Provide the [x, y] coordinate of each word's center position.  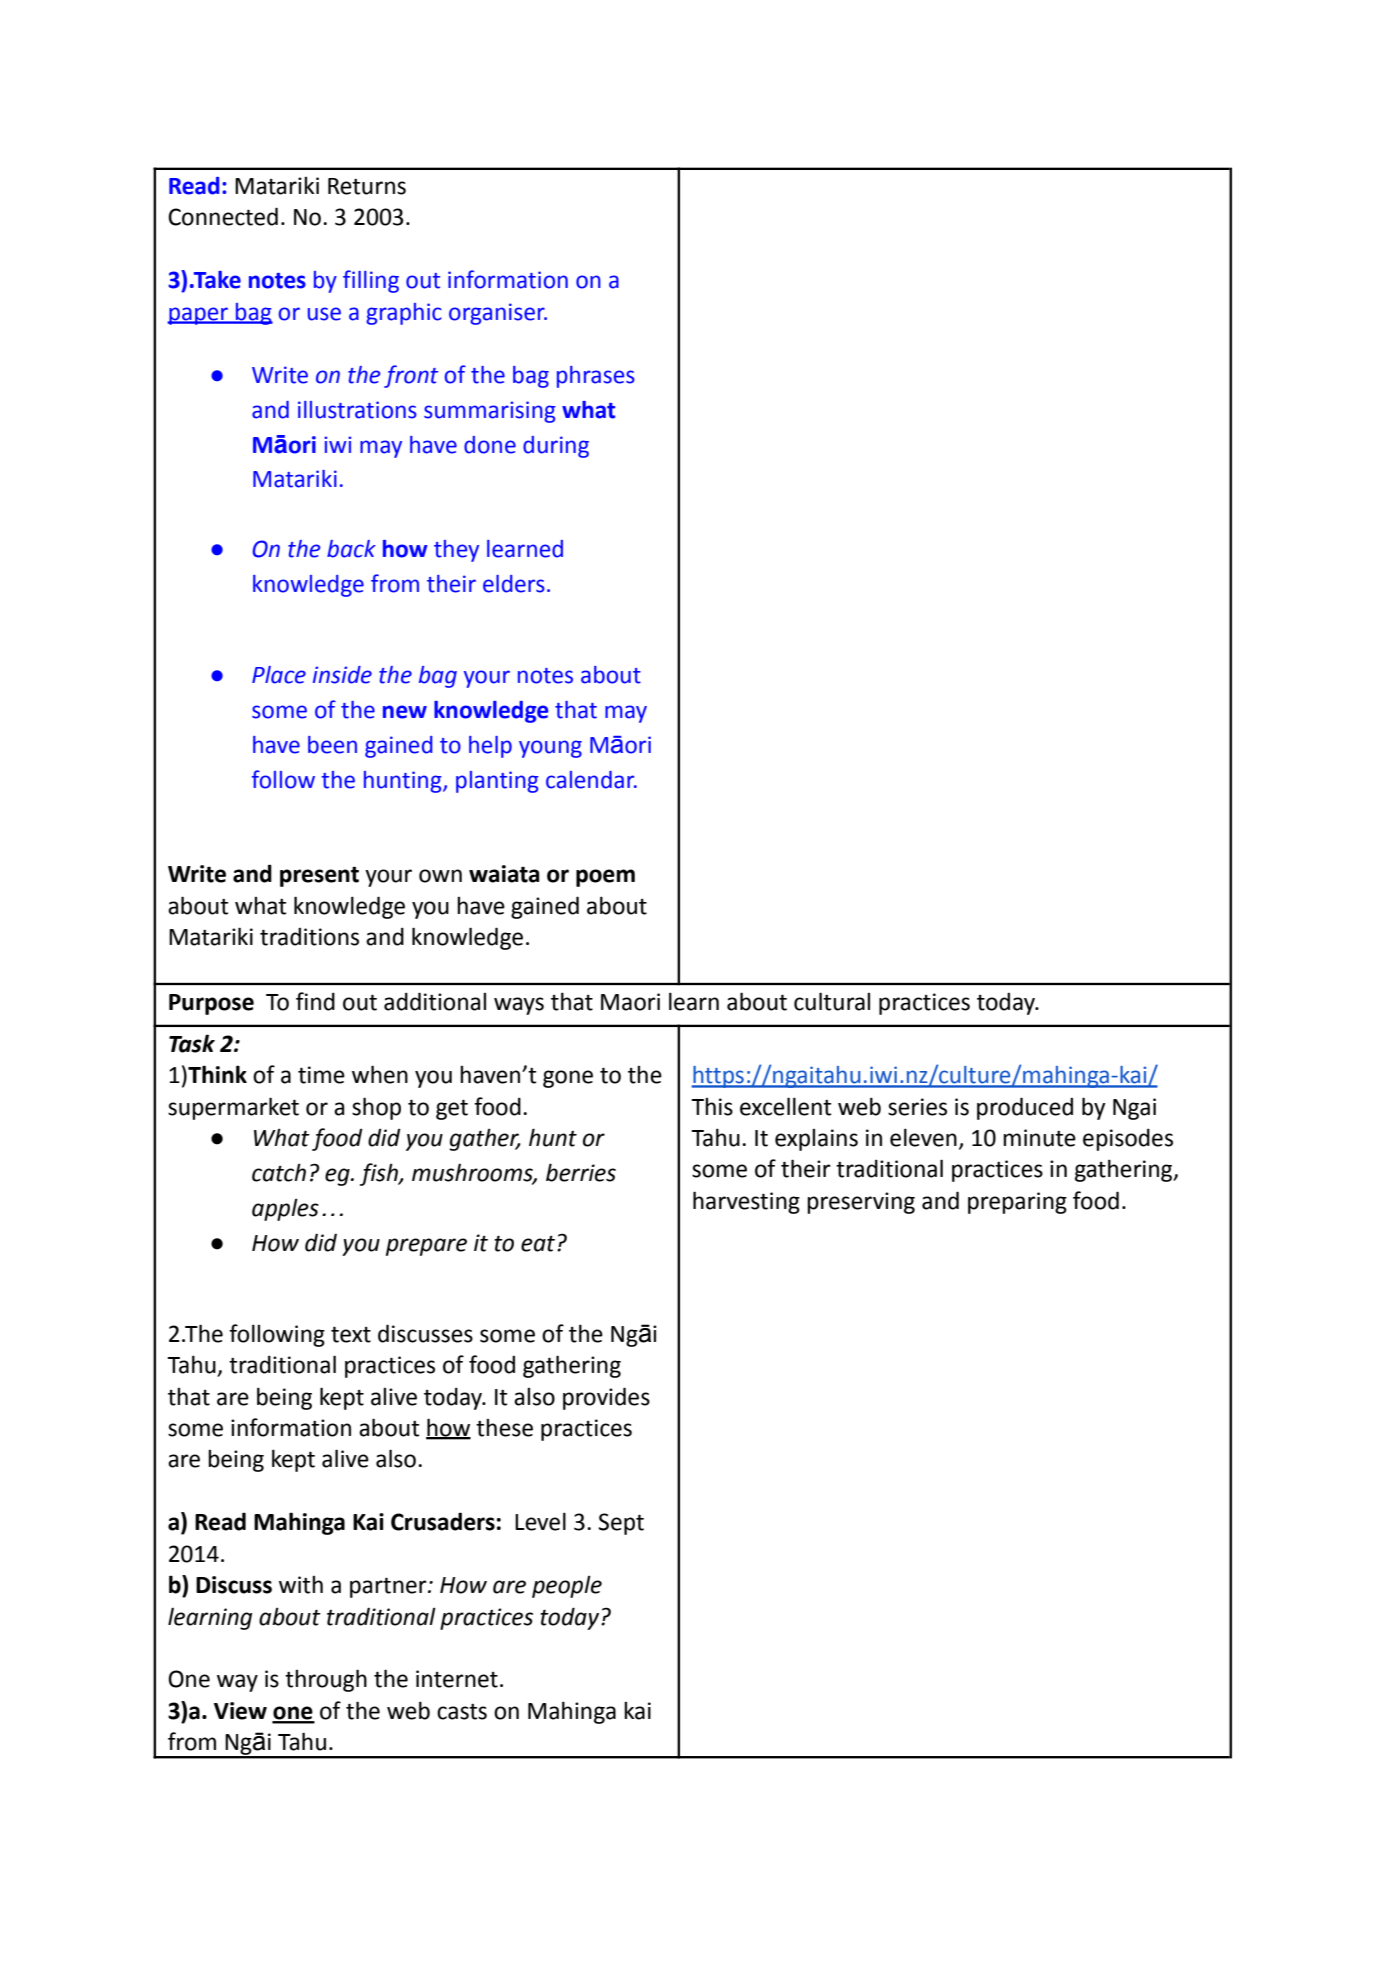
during [556, 447]
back [351, 549]
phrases [596, 377]
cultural [832, 1001]
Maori [630, 1002]
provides [606, 1398]
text [351, 1334]
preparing [1017, 1203]
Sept [621, 1524]
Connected [223, 216]
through [326, 1680]
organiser [498, 314]
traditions [309, 936]
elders [514, 584]
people [567, 1586]
